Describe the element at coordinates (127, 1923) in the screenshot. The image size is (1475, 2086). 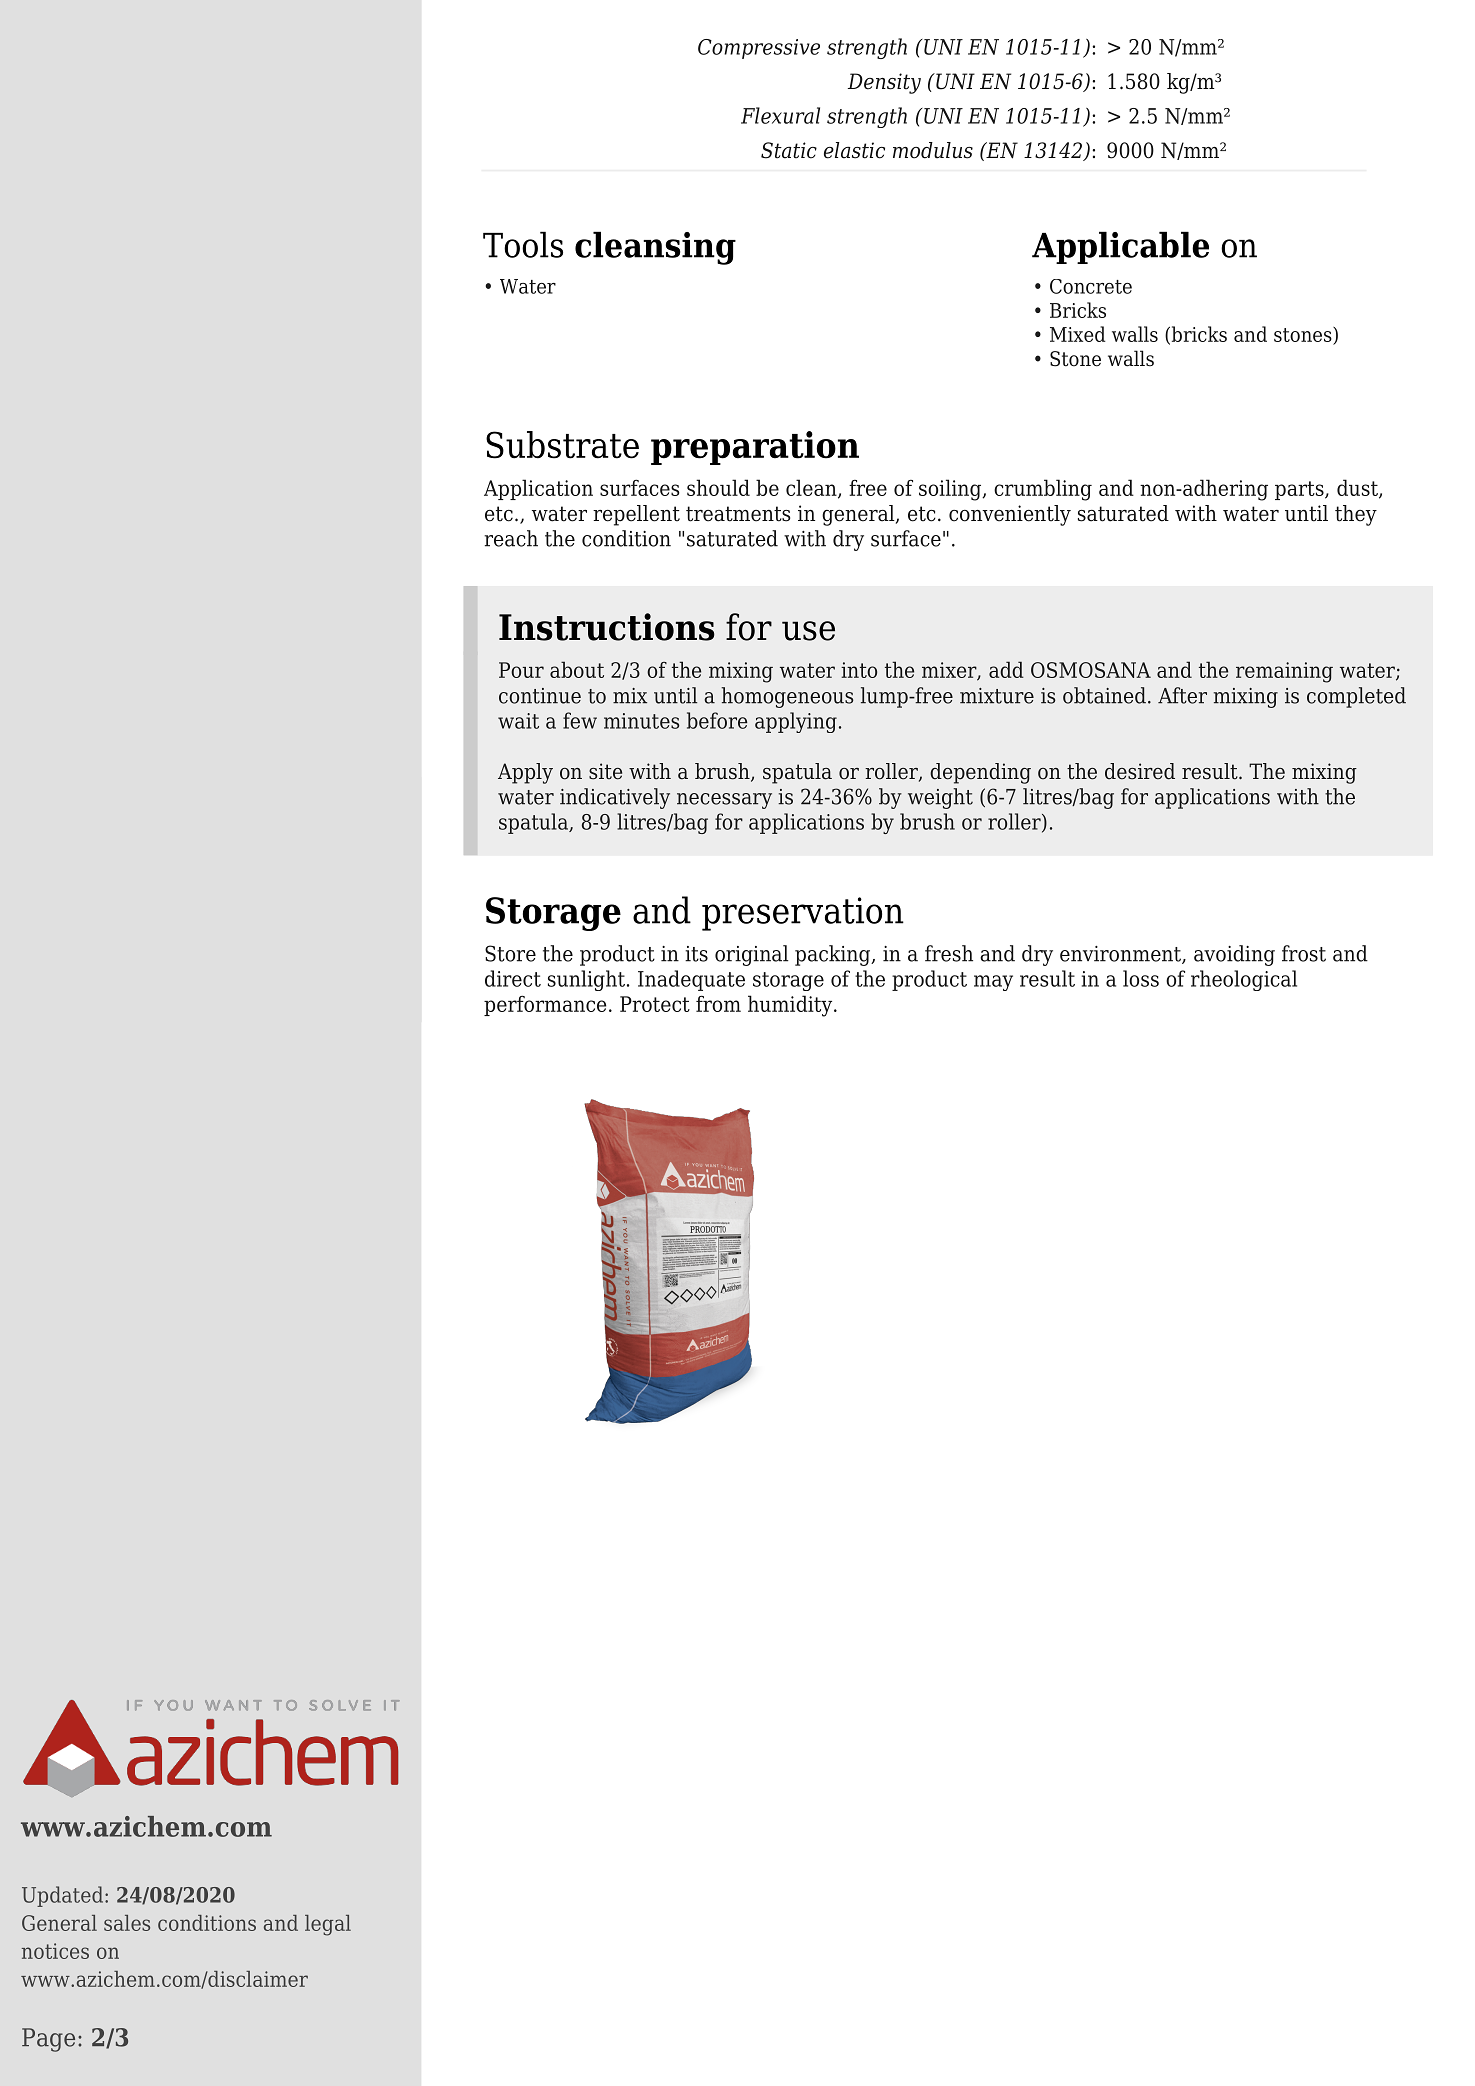
I see `sales` at that location.
